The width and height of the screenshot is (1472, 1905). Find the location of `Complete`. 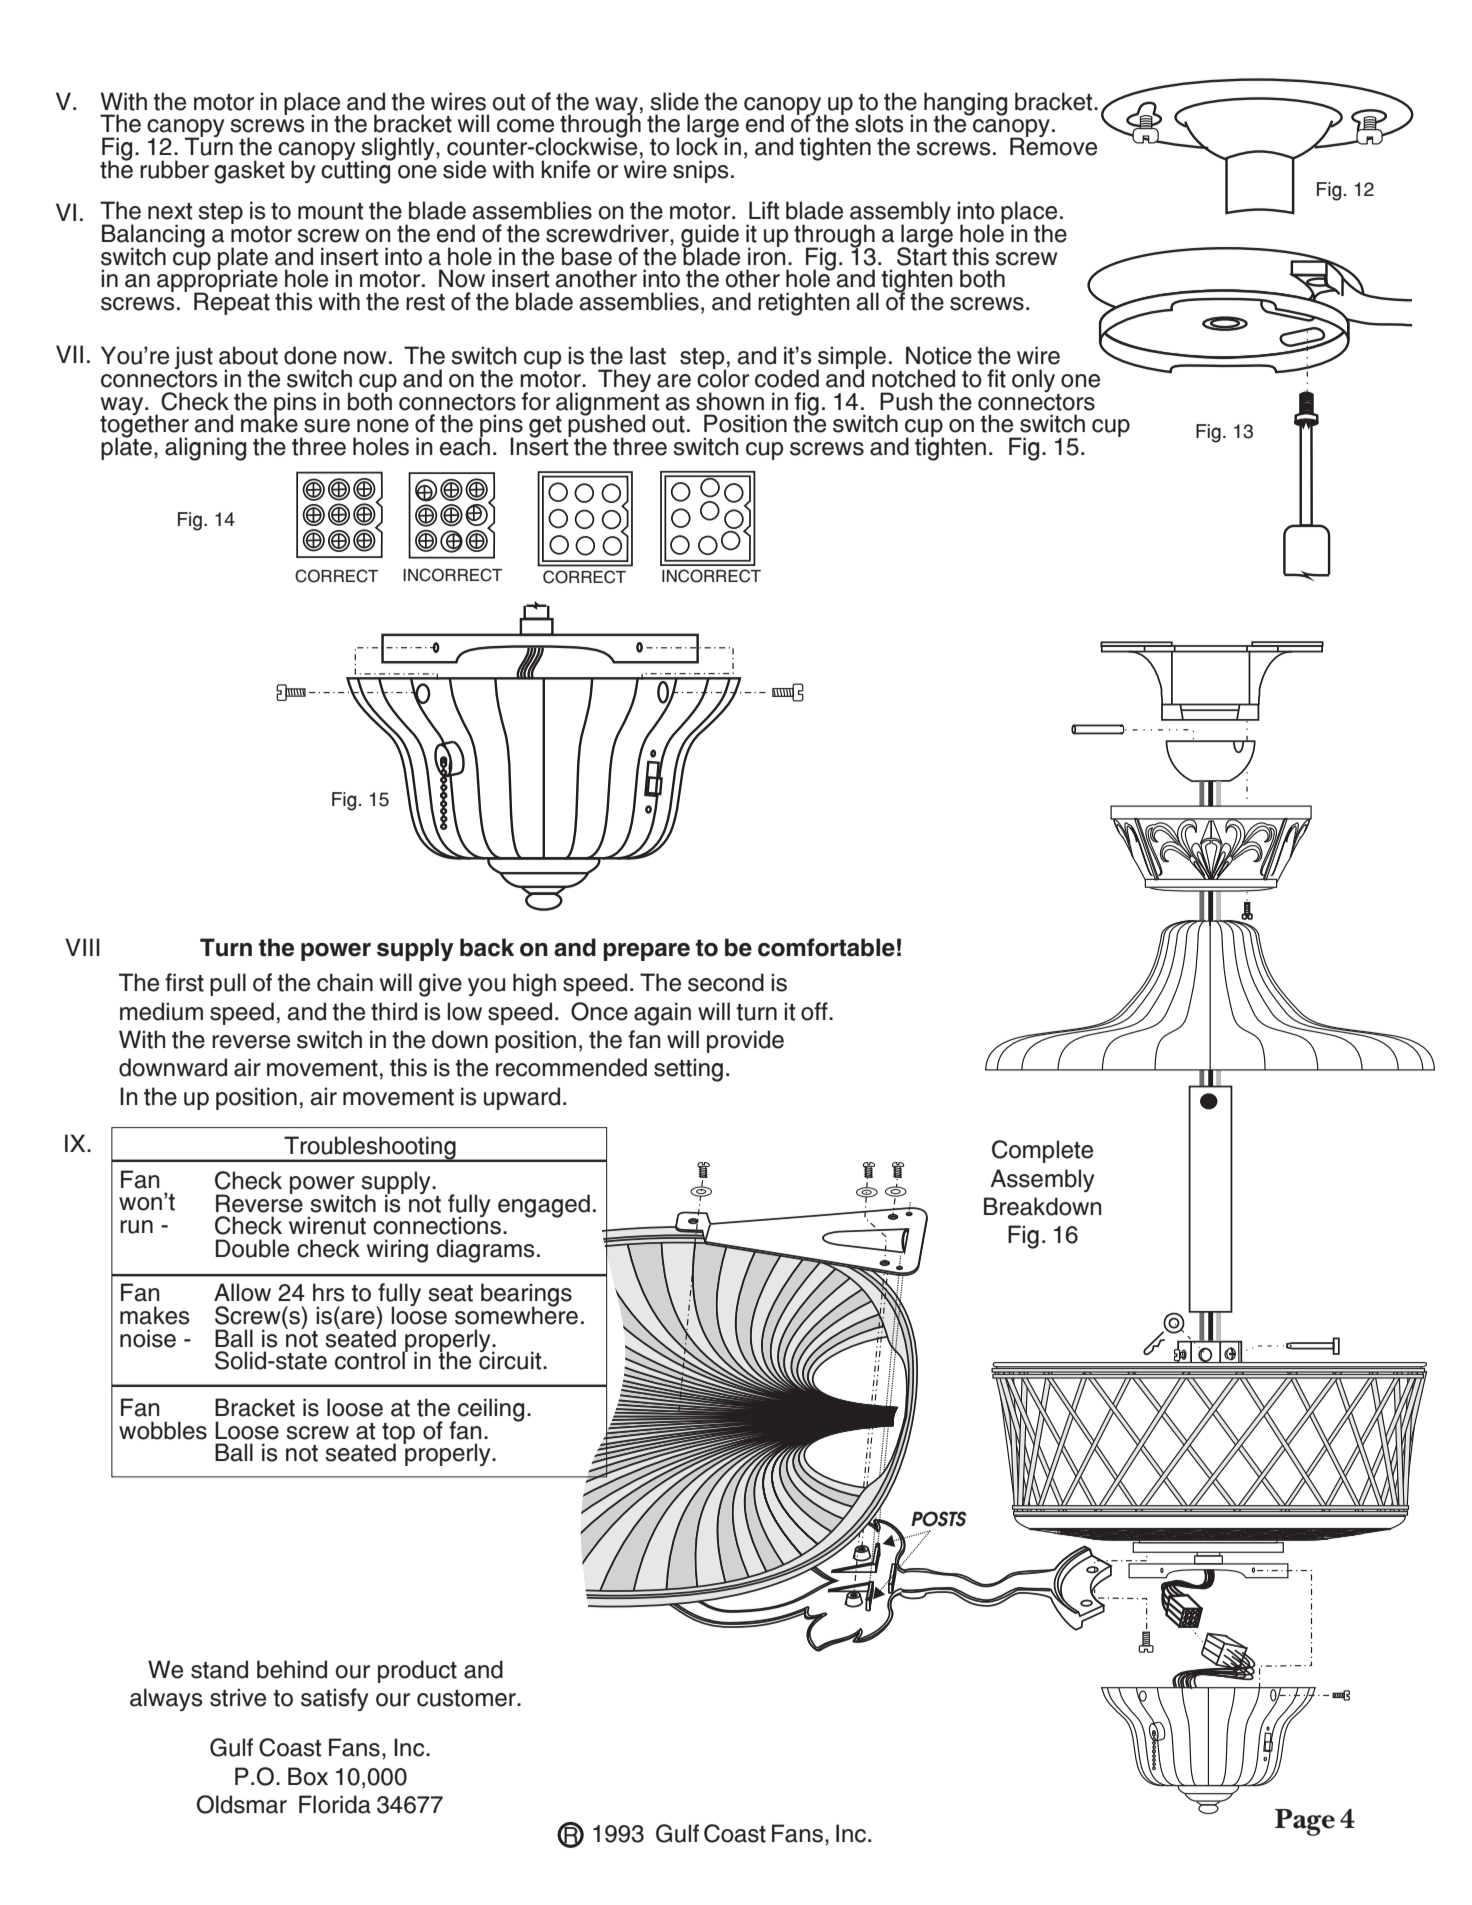

Complete is located at coordinates (1042, 1151).
